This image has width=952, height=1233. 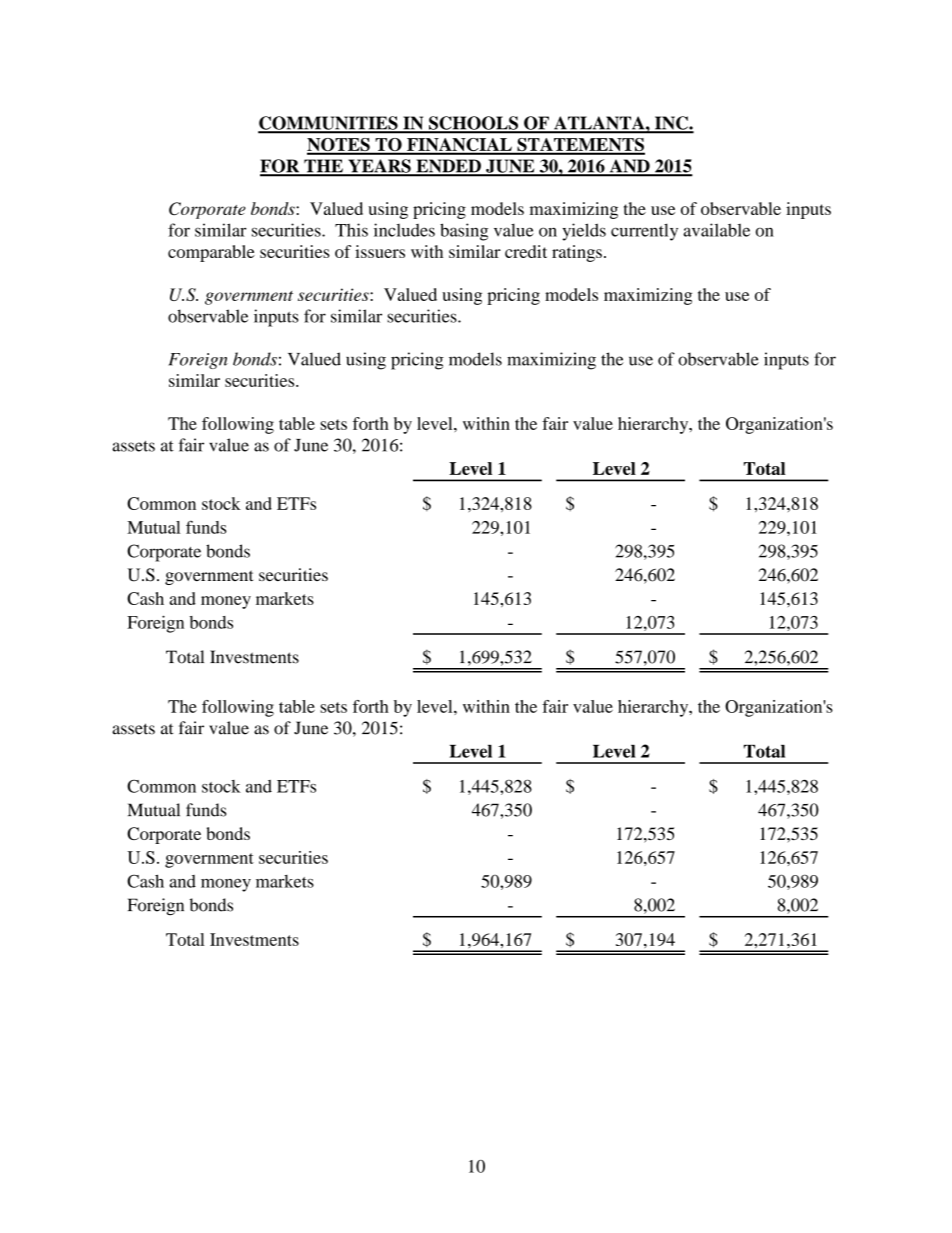 What do you see at coordinates (584, 232) in the image?
I see `yields` at bounding box center [584, 232].
